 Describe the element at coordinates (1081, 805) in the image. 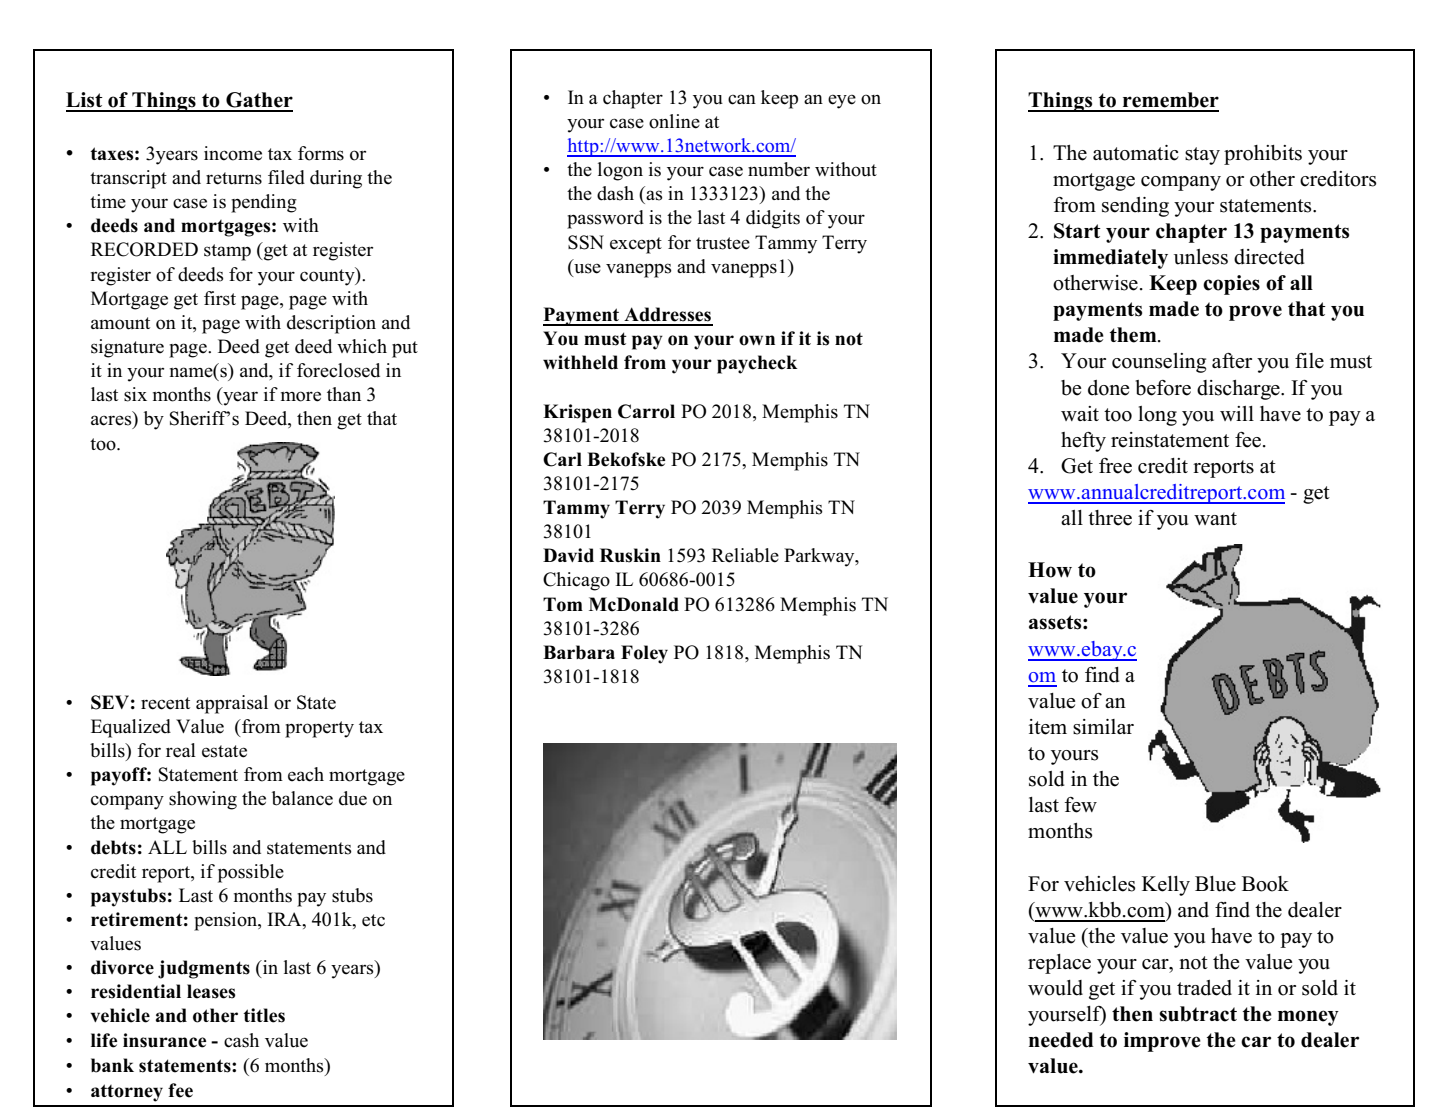

I see `few` at that location.
